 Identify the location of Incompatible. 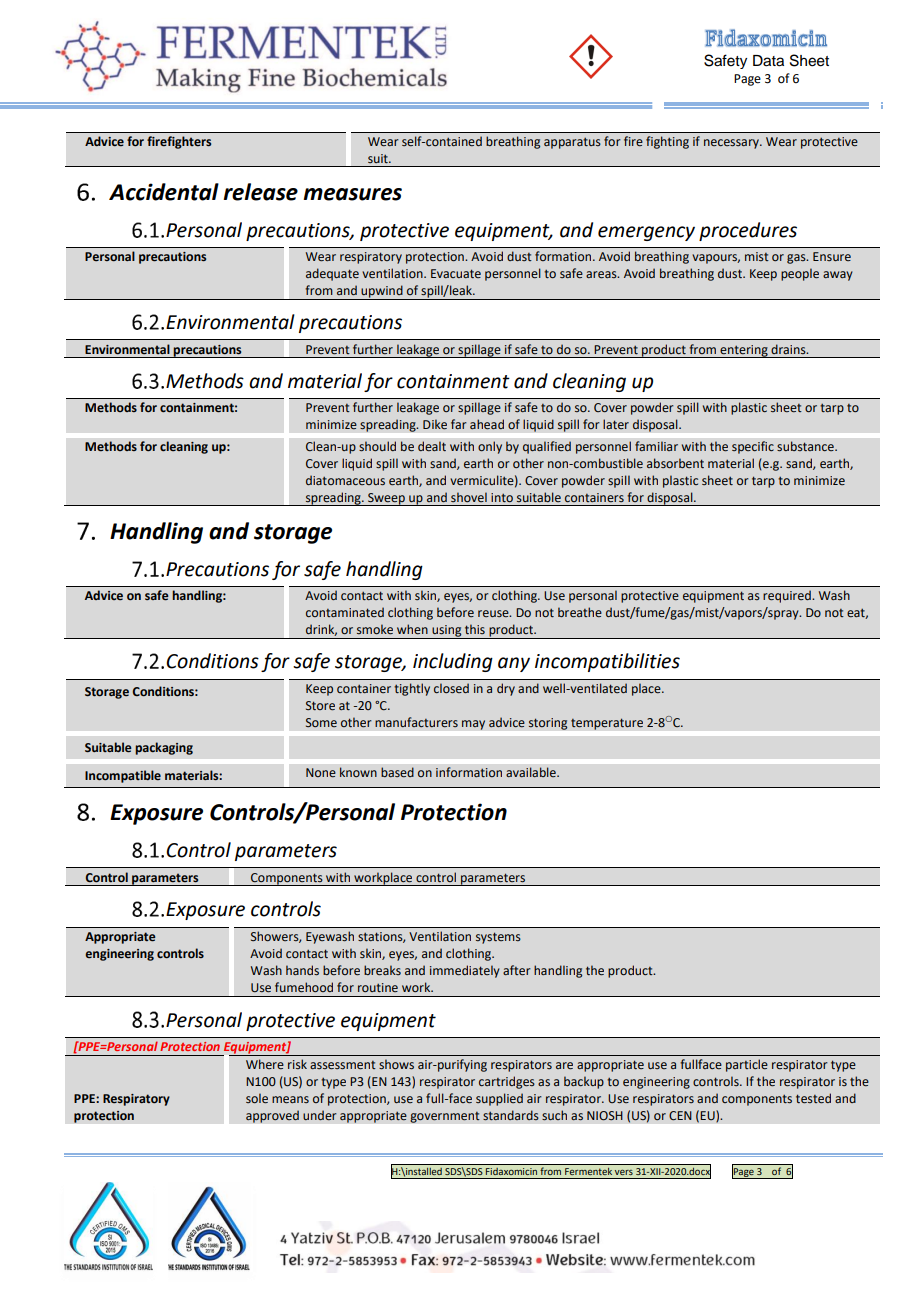
(123, 776).
